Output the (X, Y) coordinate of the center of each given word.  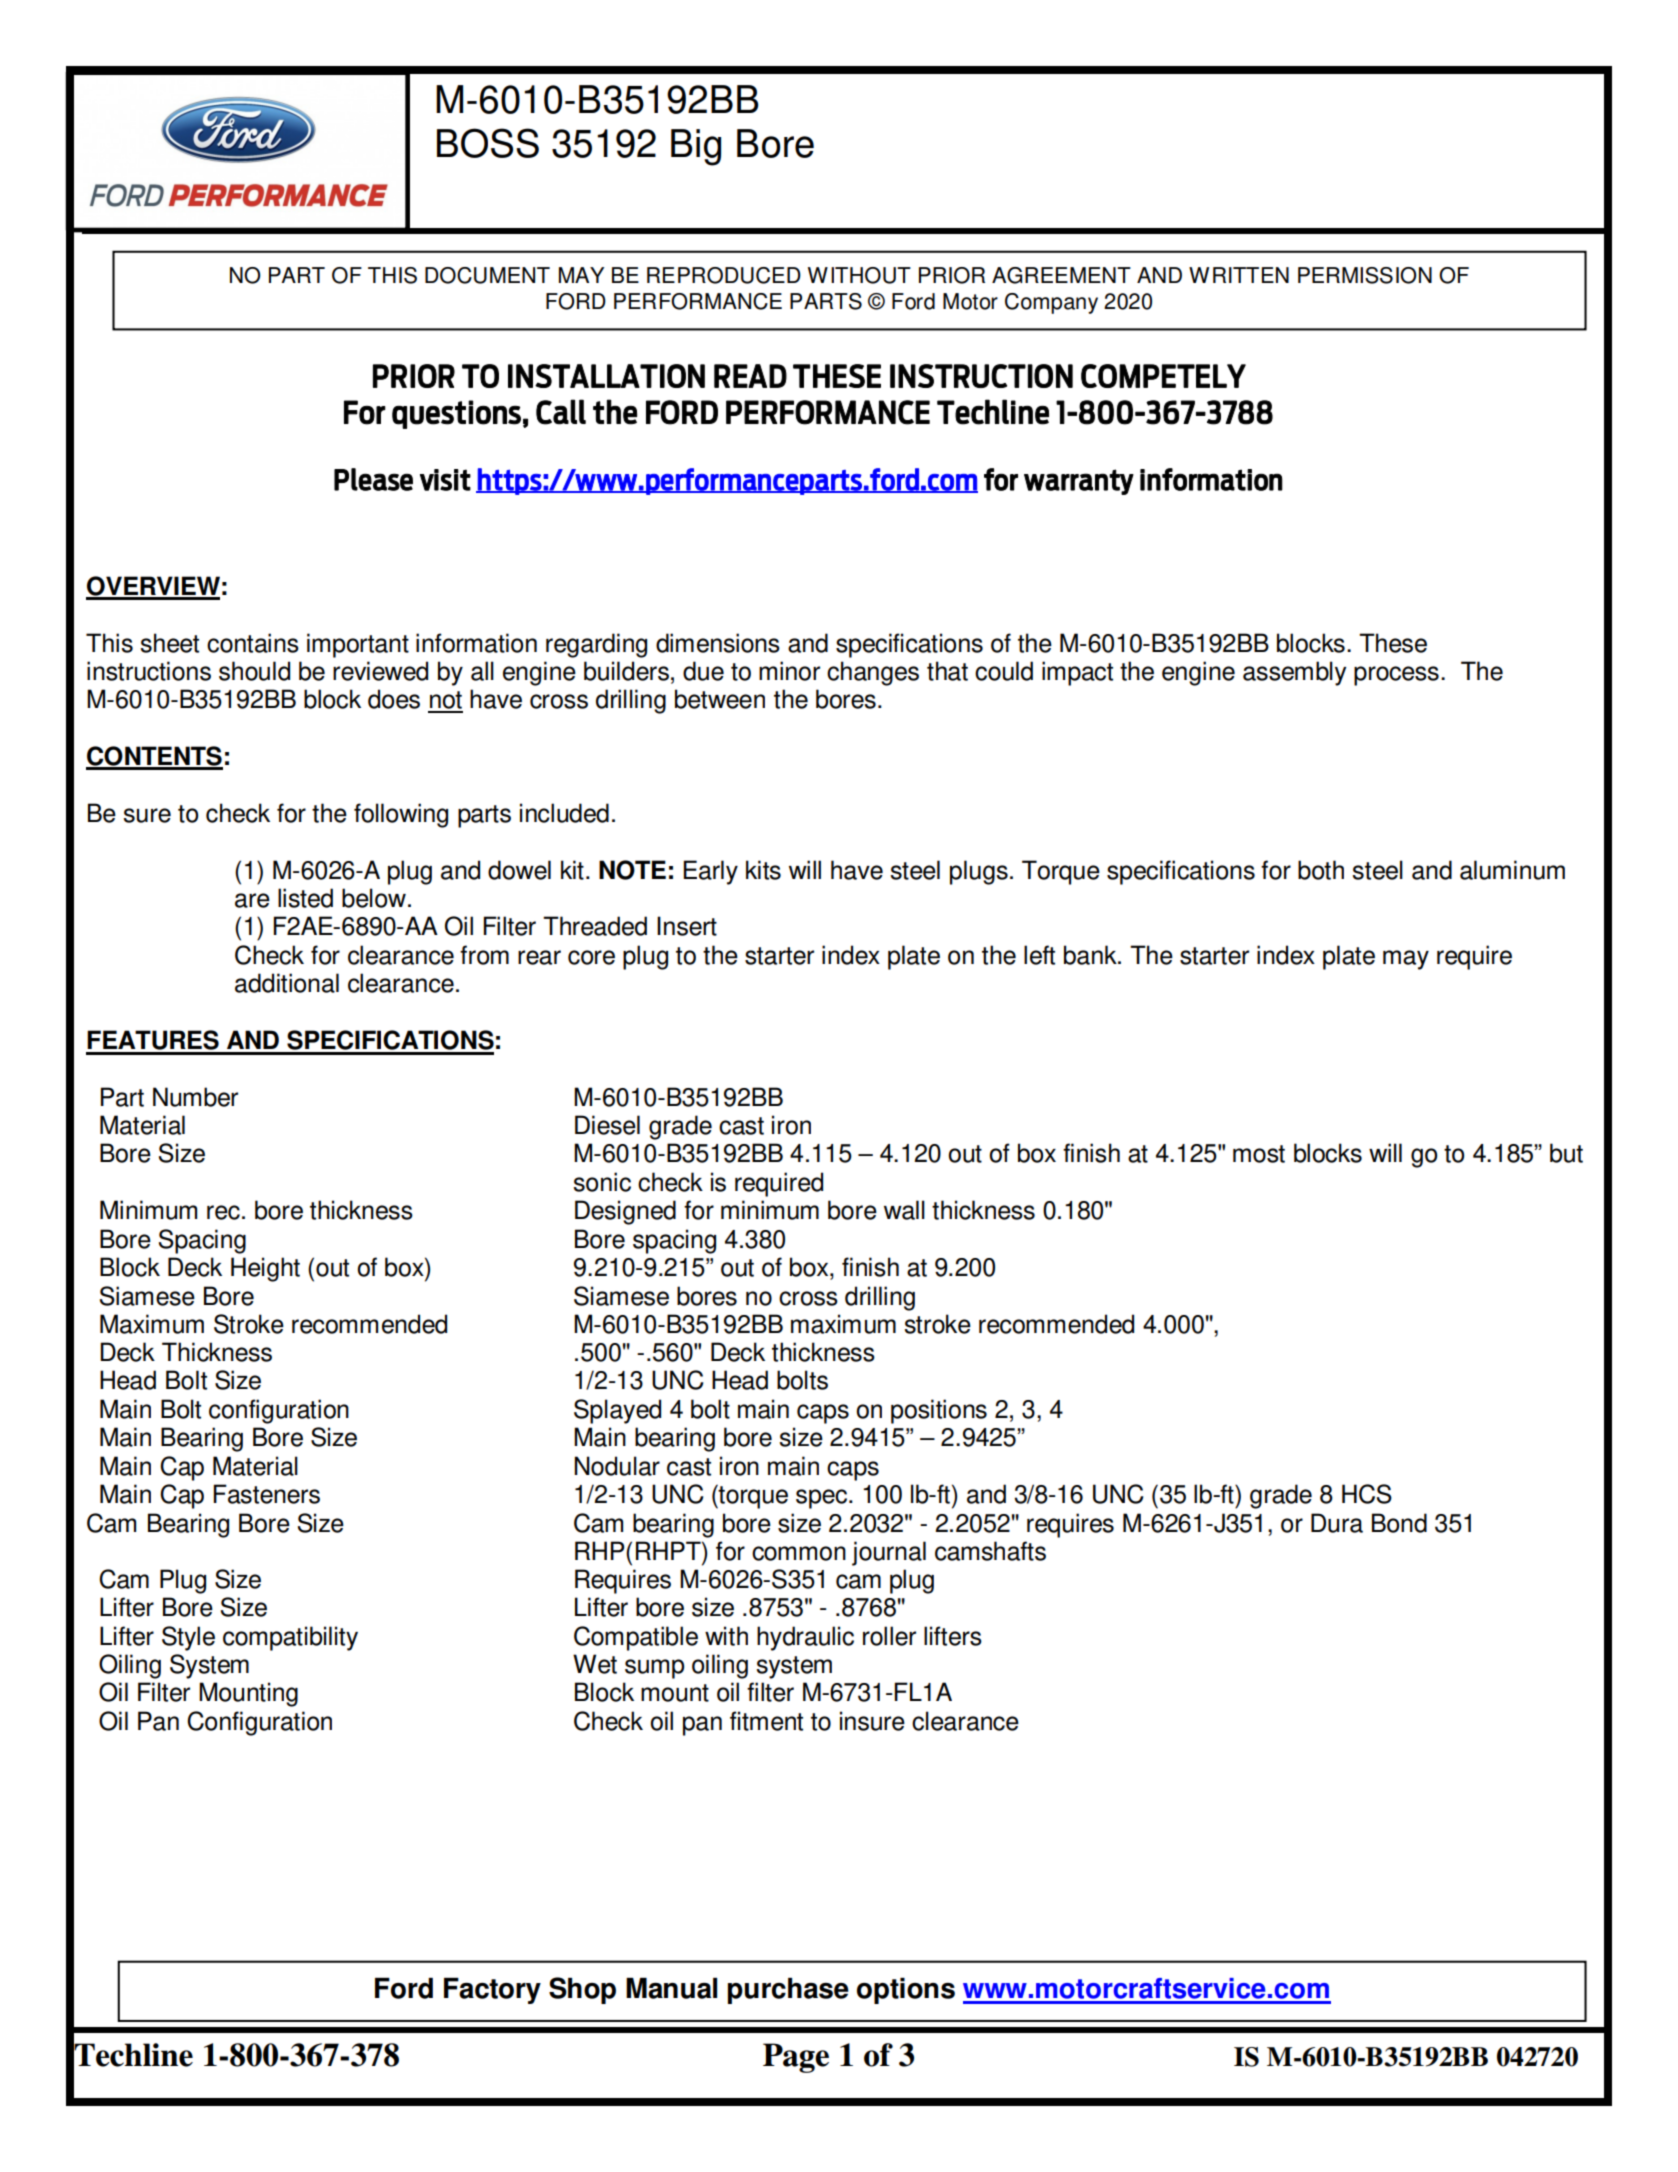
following (401, 815)
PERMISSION (1365, 275)
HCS (1367, 1494)
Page (796, 2058)
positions (939, 1411)
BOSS (488, 143)
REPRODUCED (724, 275)
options (906, 1991)
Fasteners (266, 1494)
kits (763, 870)
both (1321, 870)
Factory (492, 1991)
